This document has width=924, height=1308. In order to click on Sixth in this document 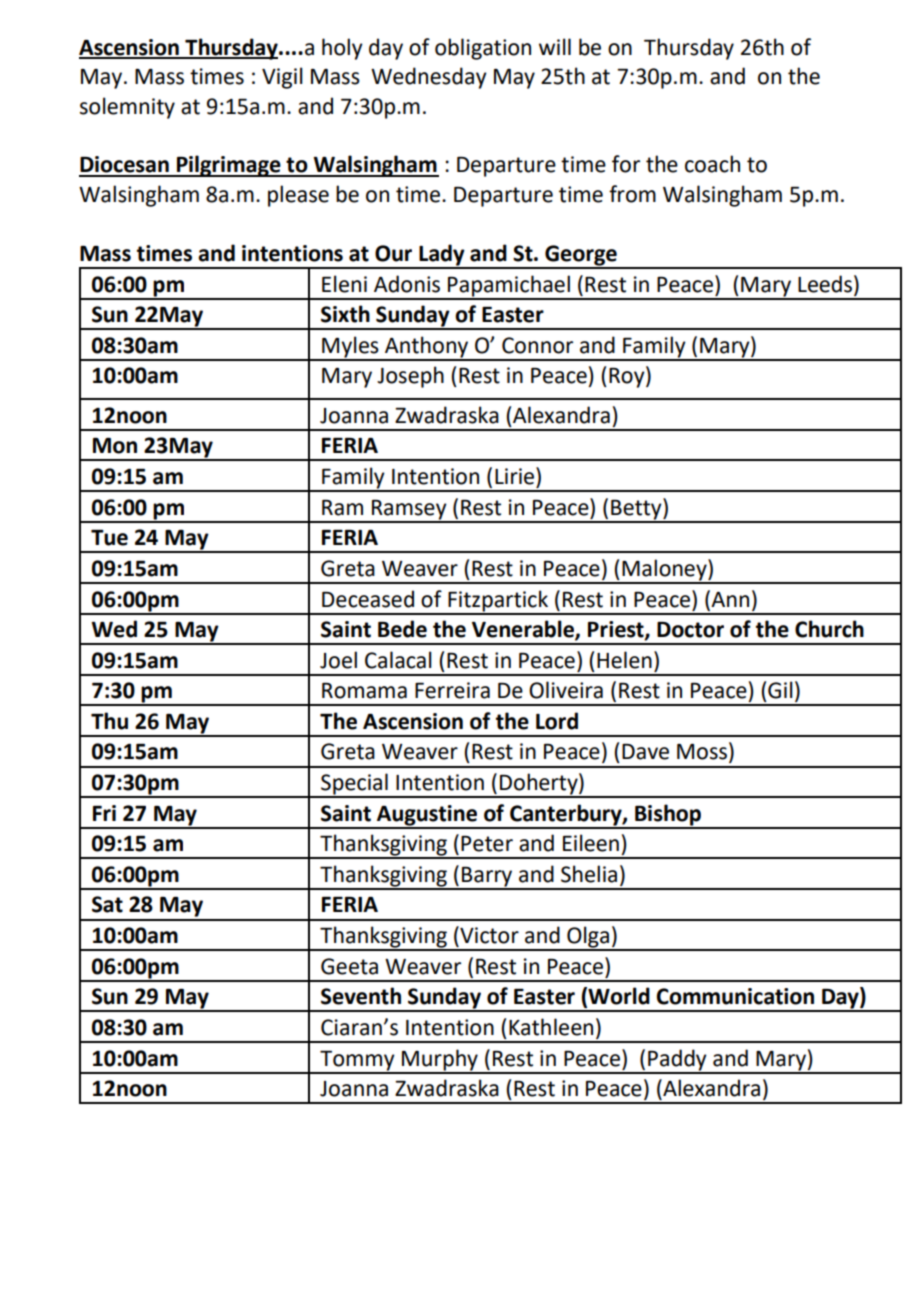, I will do `click(345, 314)`.
